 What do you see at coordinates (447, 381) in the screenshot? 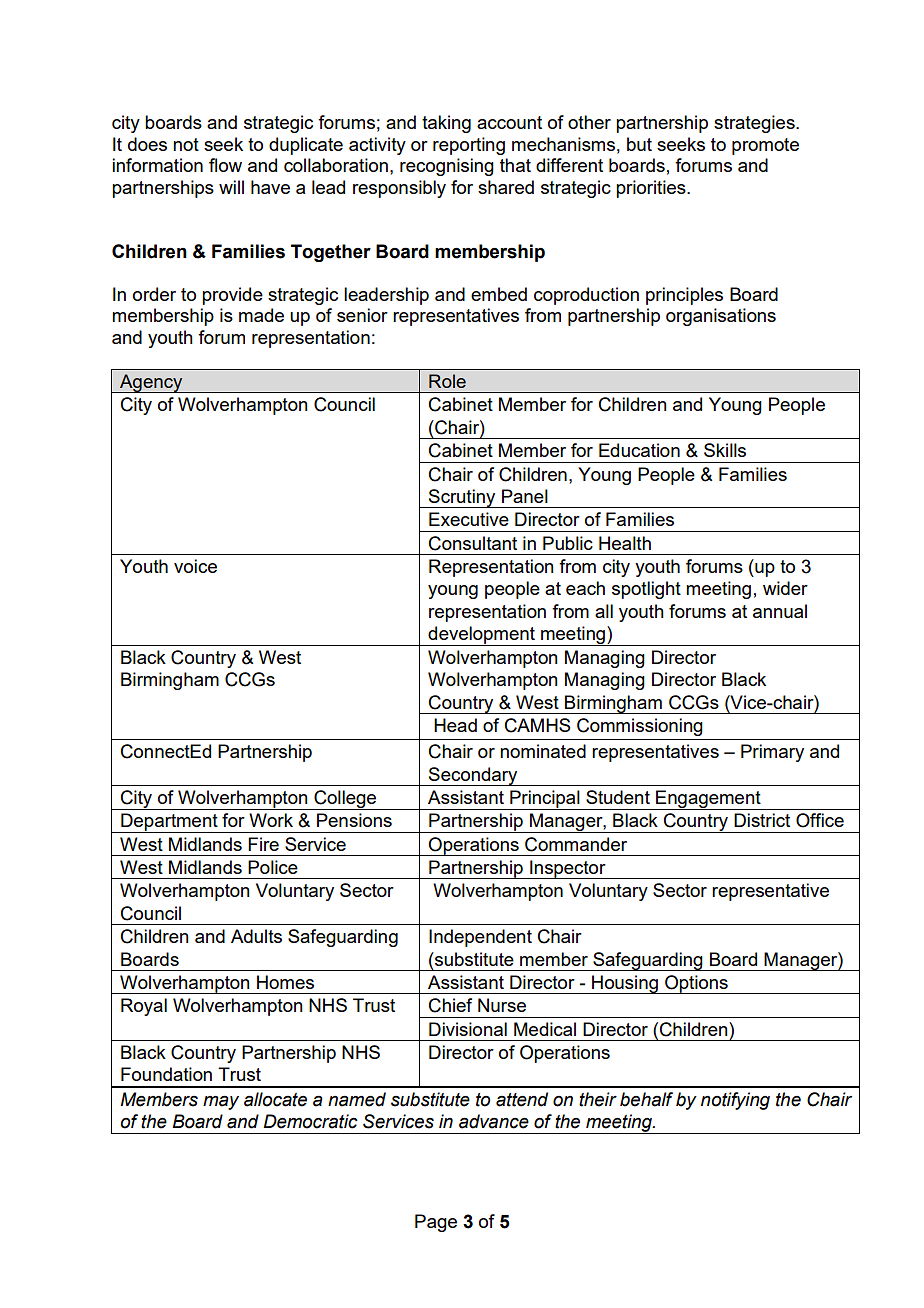
I see `Role` at bounding box center [447, 381].
